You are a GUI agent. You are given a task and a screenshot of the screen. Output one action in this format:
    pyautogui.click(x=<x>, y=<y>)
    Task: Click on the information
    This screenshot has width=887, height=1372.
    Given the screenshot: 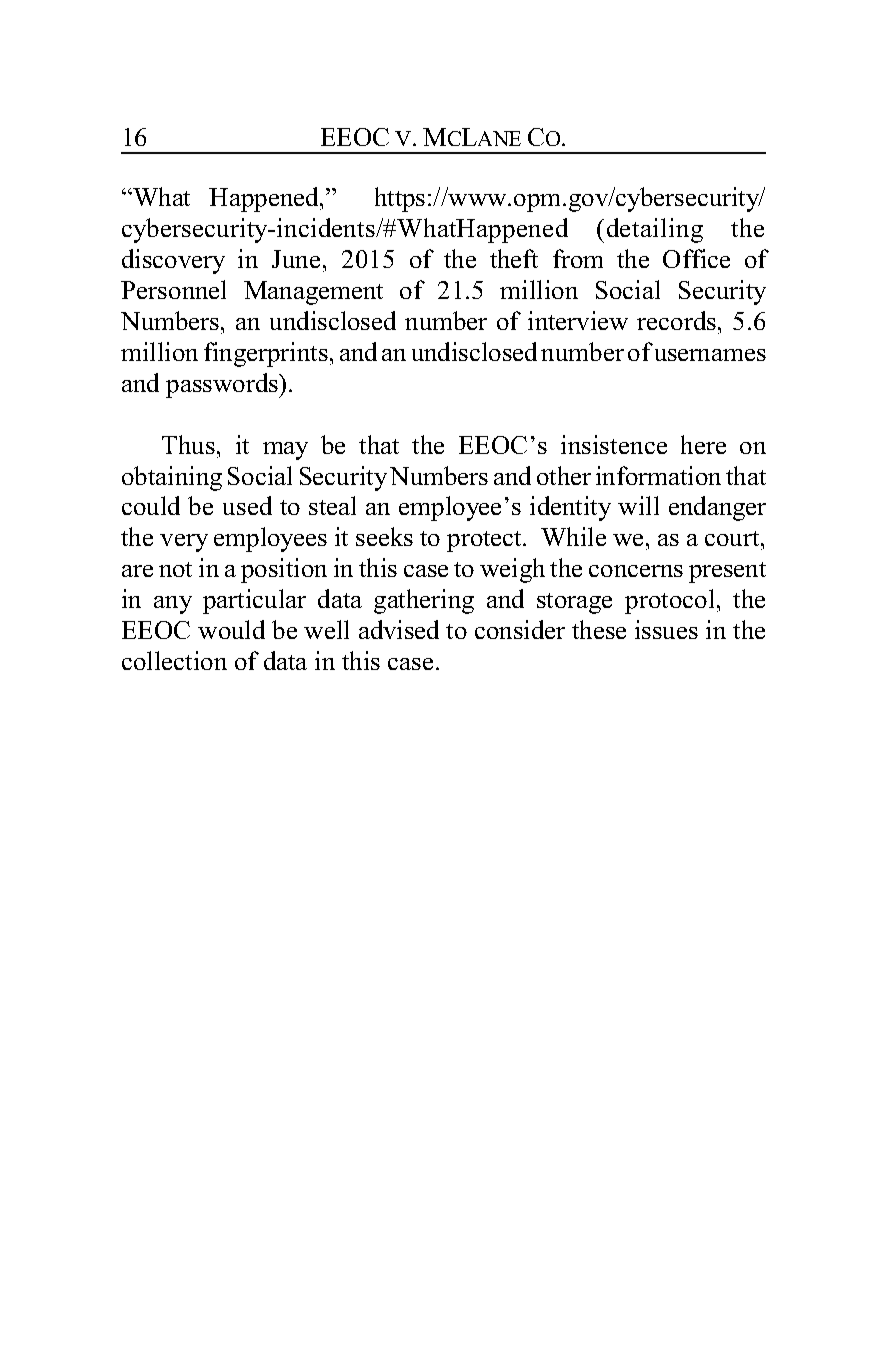 What is the action you would take?
    pyautogui.click(x=658, y=475)
